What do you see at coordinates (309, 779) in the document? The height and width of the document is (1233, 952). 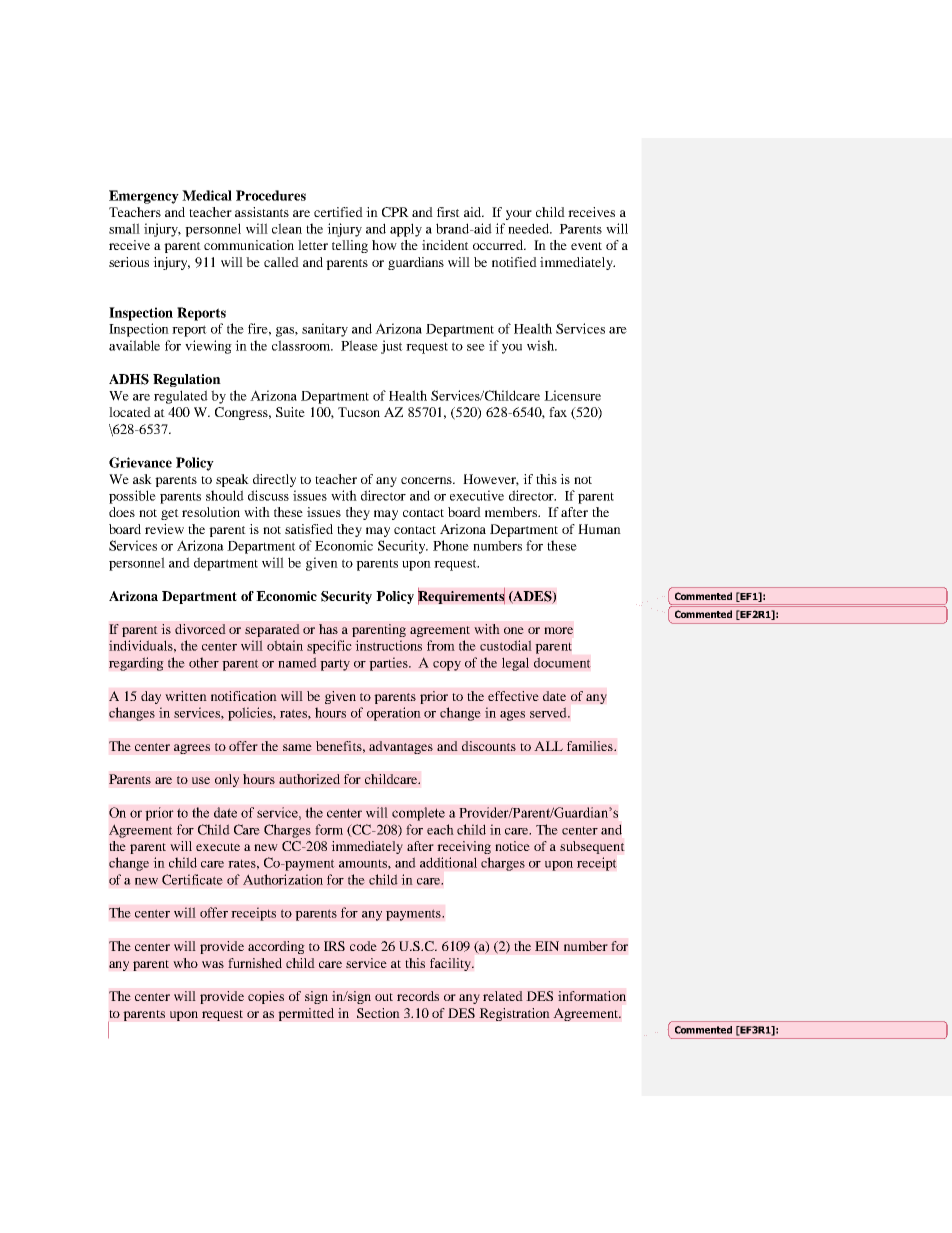 I see `authorized` at bounding box center [309, 779].
